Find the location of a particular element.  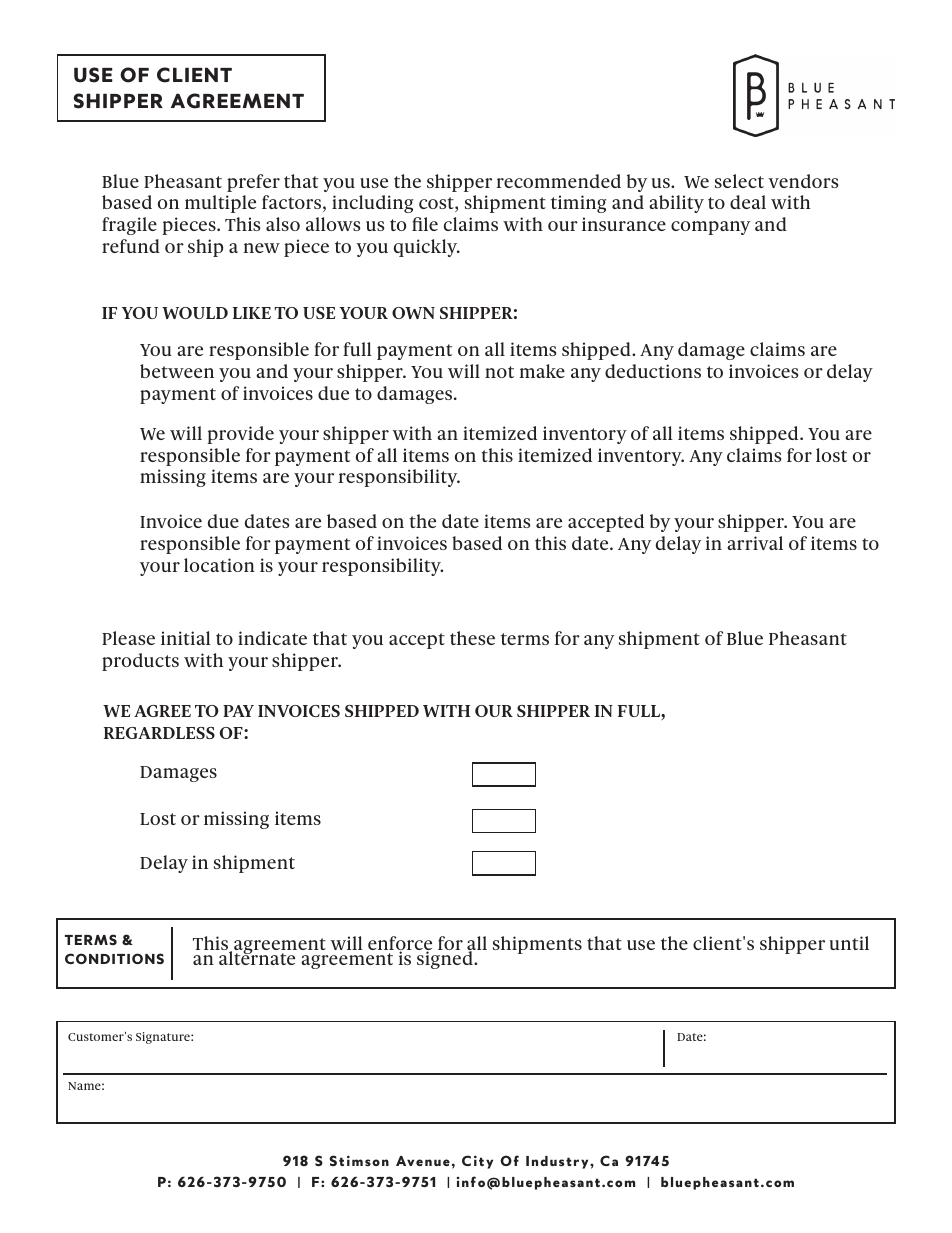

location is located at coordinates (219, 565).
